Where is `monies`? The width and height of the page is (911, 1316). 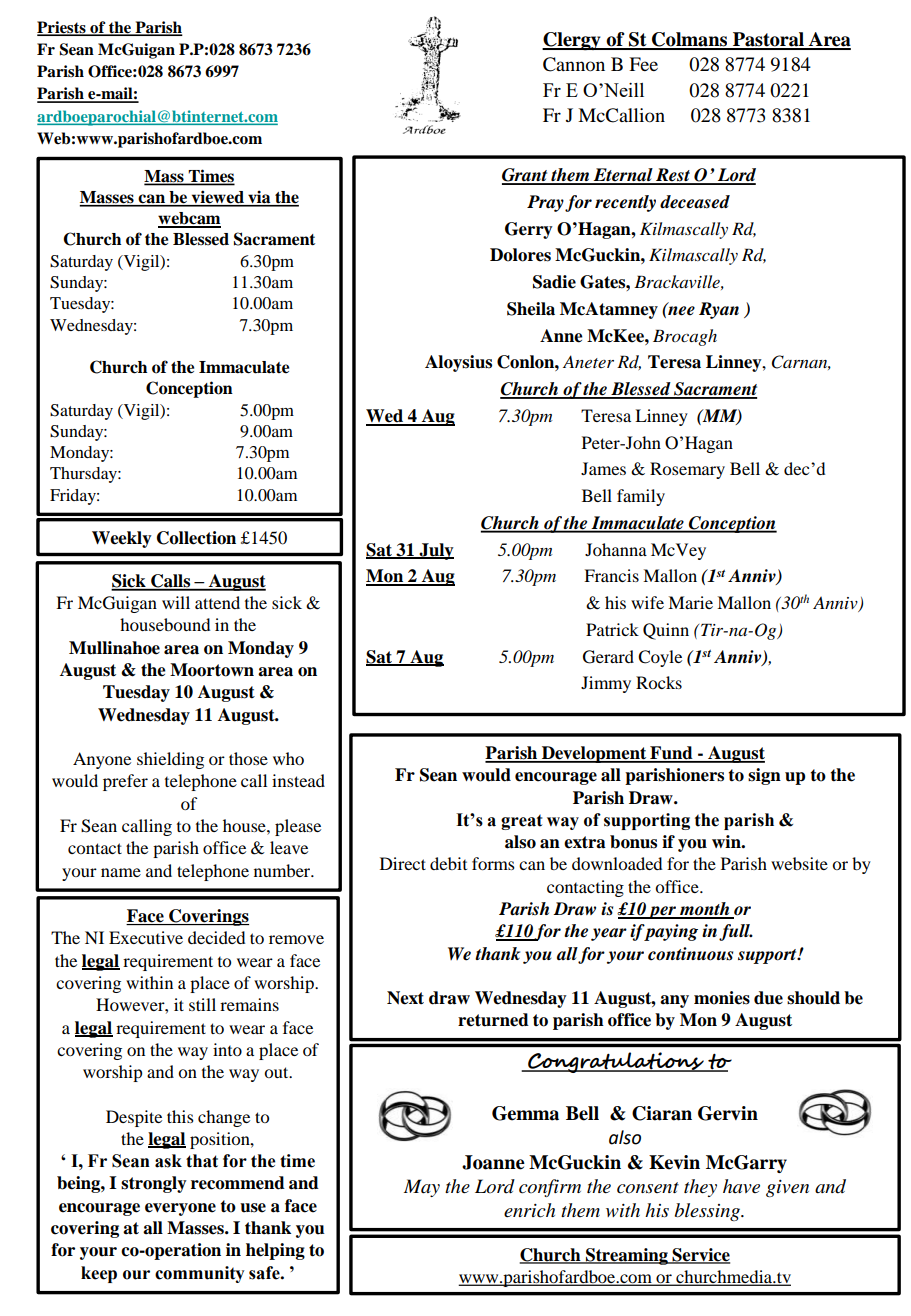 monies is located at coordinates (722, 998).
